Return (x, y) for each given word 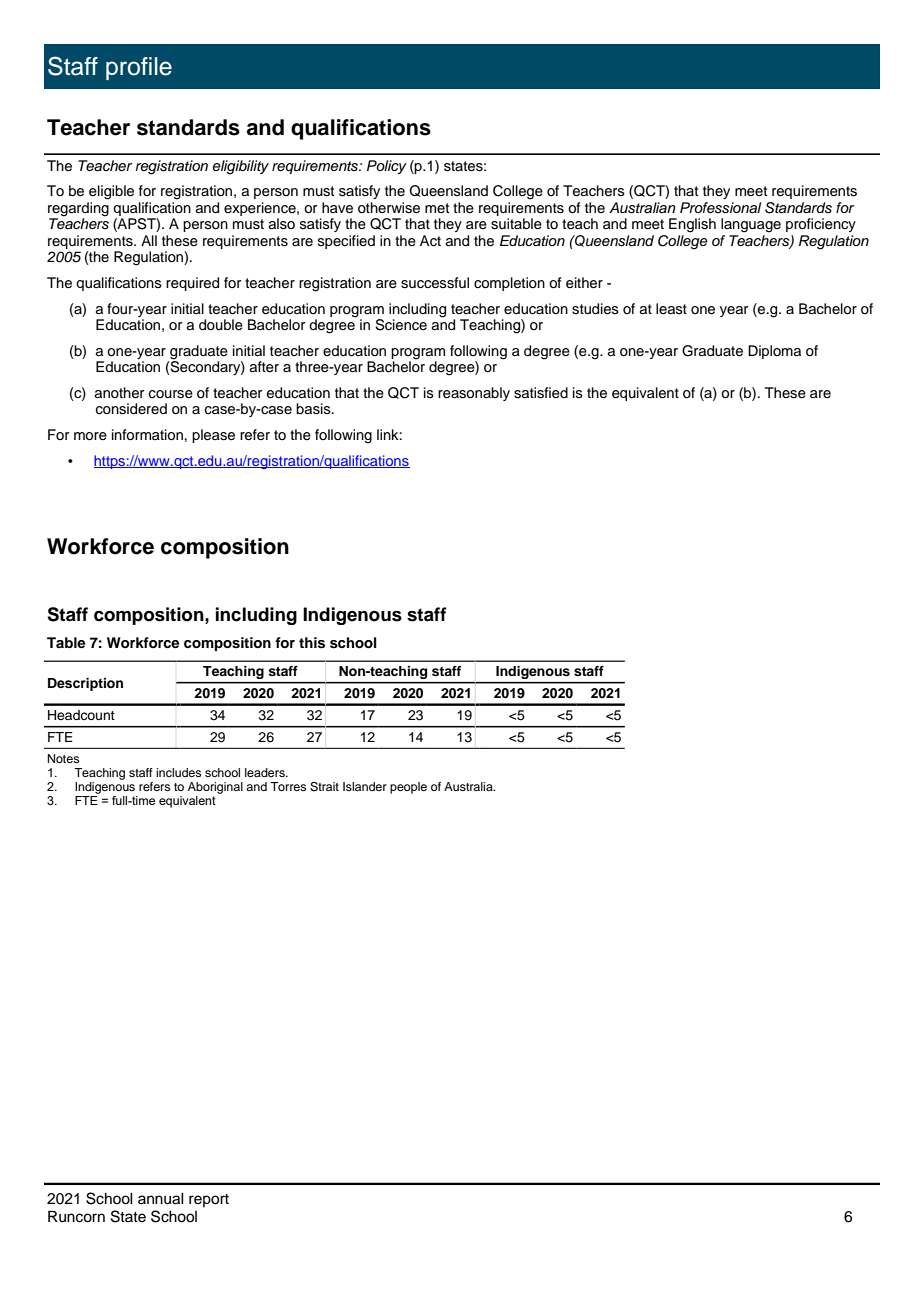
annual (161, 1199)
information (147, 435)
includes (178, 772)
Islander (365, 786)
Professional (720, 208)
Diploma (774, 352)
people (408, 788)
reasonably (474, 394)
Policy (387, 167)
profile (139, 68)
